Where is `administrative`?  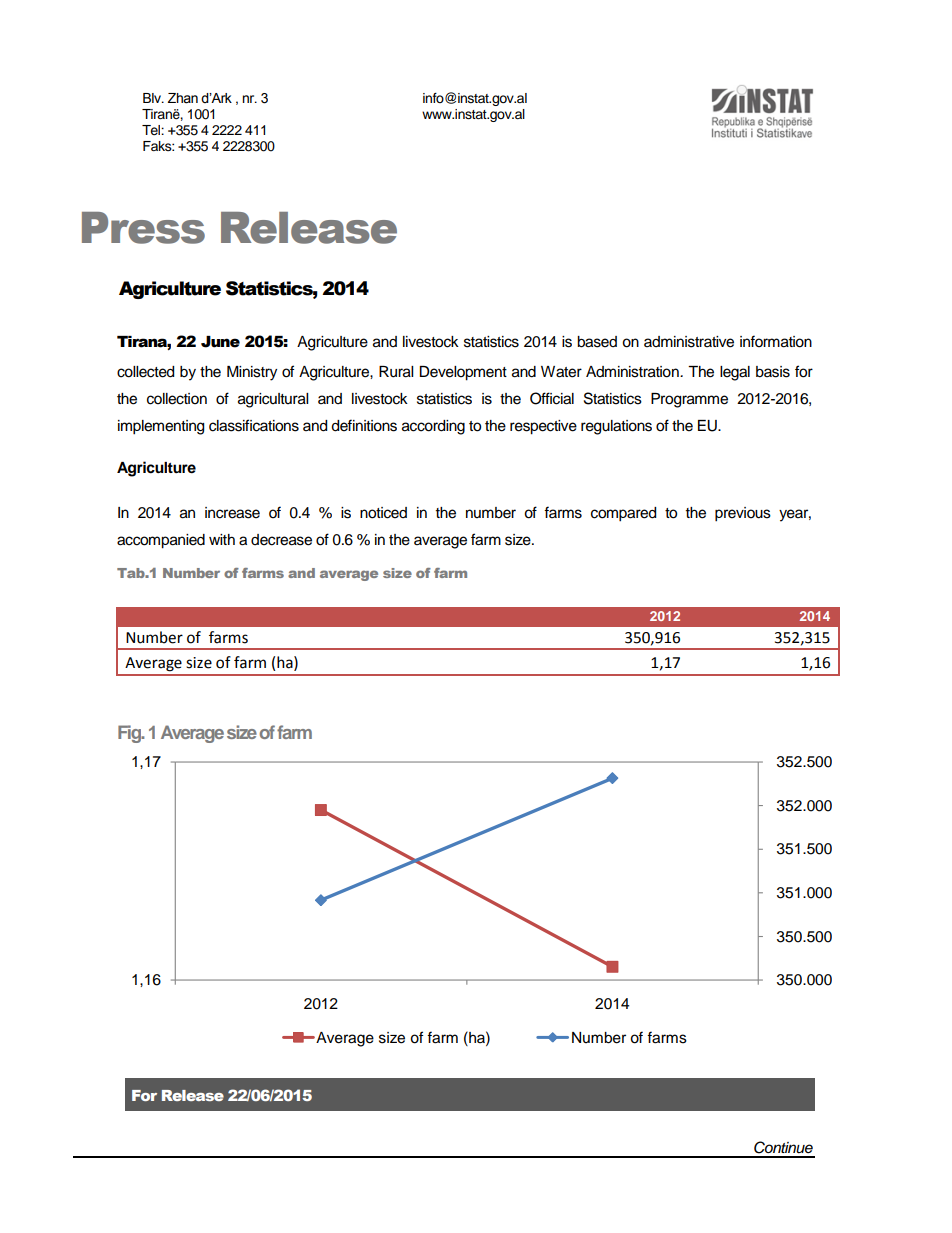
administrative is located at coordinates (689, 342).
